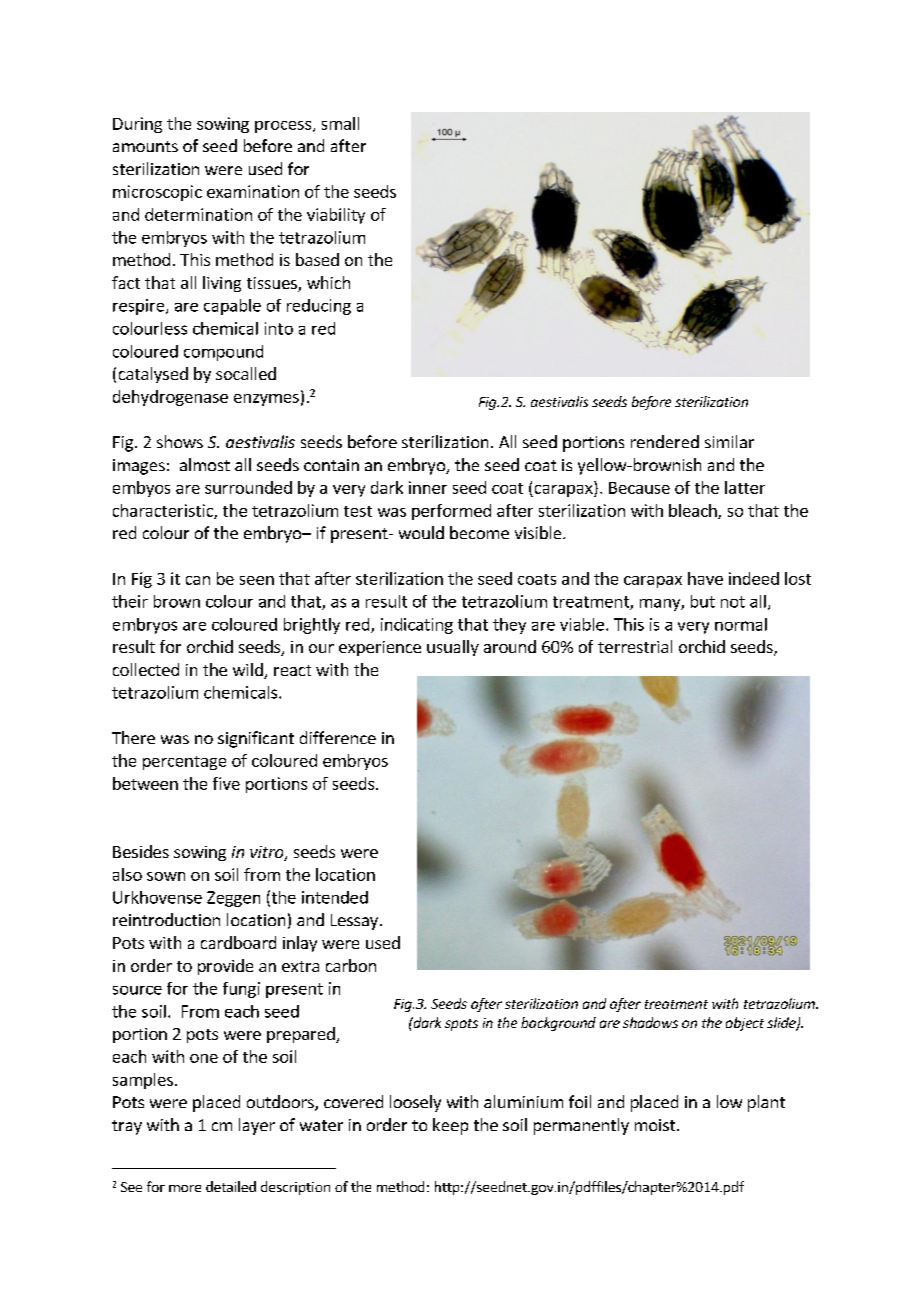 The image size is (924, 1308). What do you see at coordinates (249, 671) in the image?
I see `wild` at bounding box center [249, 671].
